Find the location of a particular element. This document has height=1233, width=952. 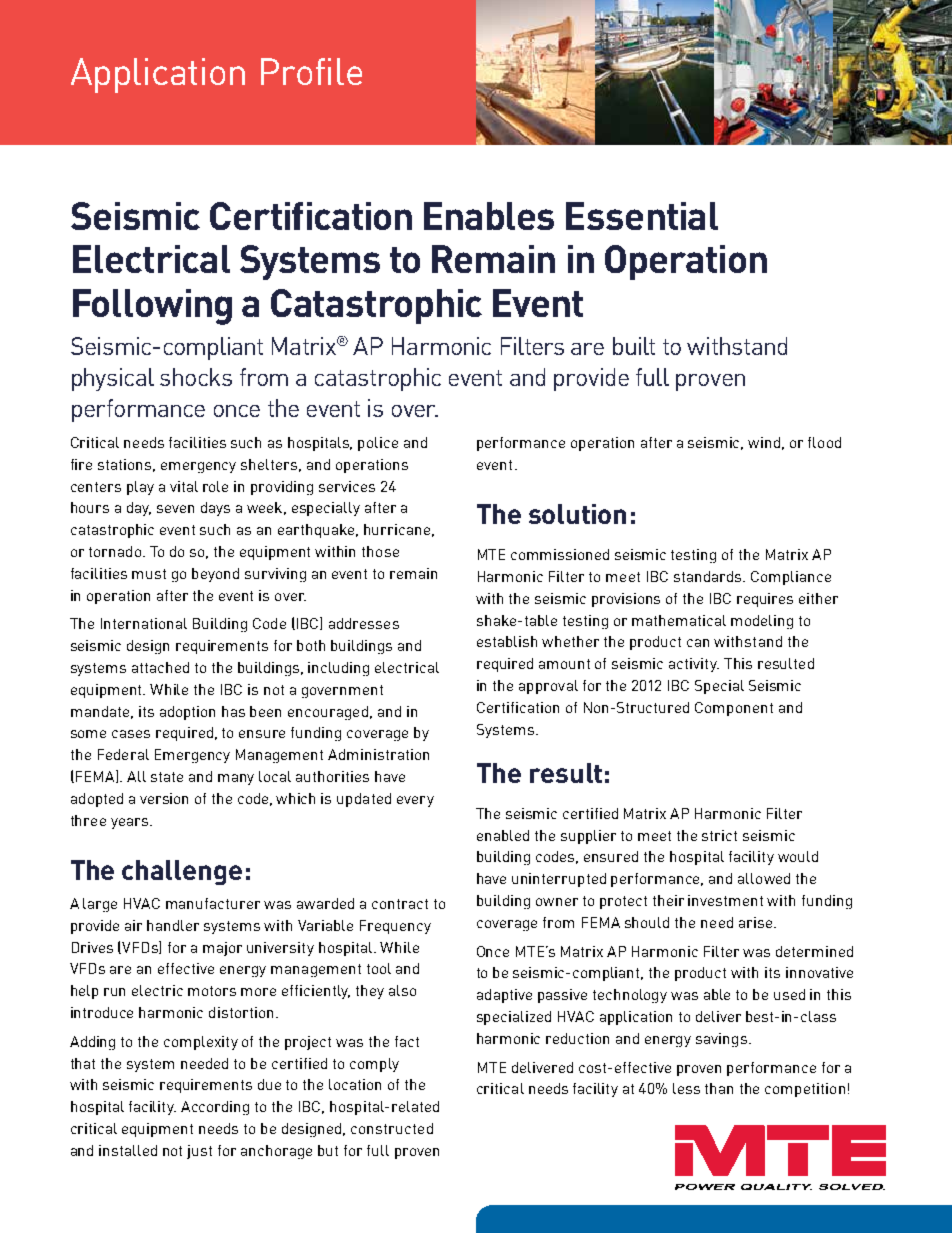

According is located at coordinates (215, 1108).
